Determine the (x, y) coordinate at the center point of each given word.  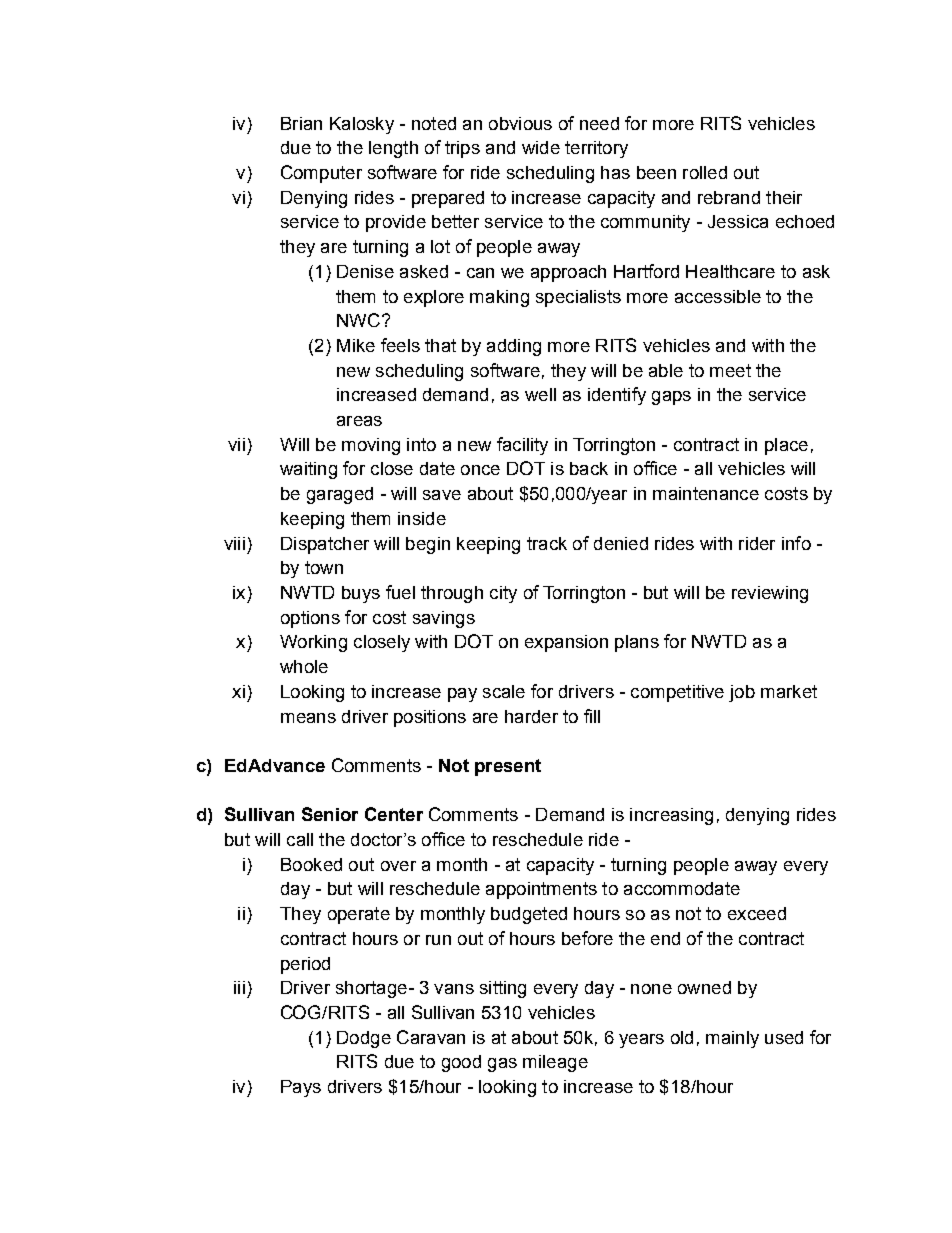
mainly (732, 1039)
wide (541, 147)
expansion (566, 643)
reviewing (770, 594)
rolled (705, 172)
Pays (301, 1088)
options (310, 619)
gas (502, 1065)
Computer (321, 174)
